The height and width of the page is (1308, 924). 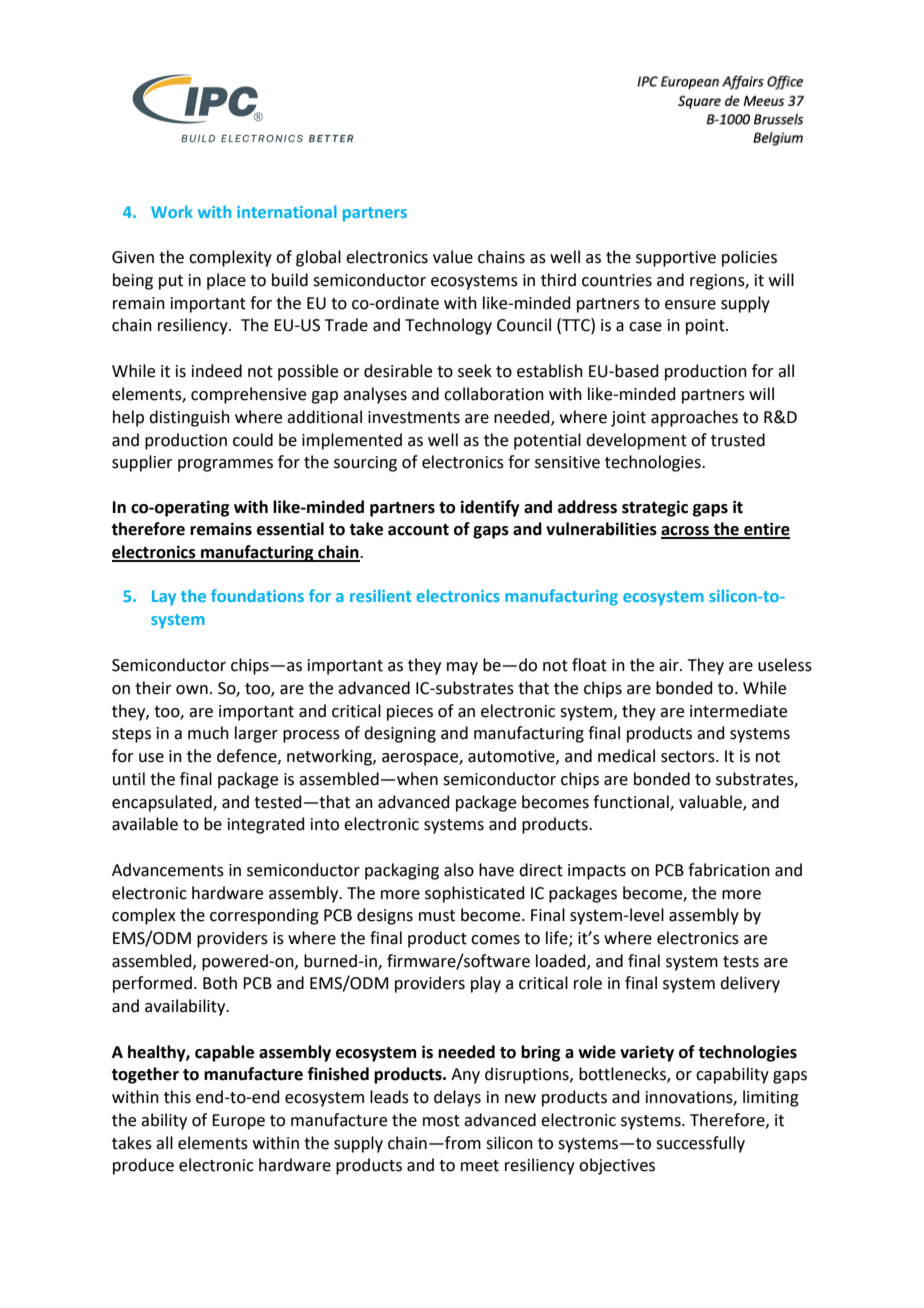 What do you see at coordinates (700, 1144) in the page?
I see `successfully` at bounding box center [700, 1144].
